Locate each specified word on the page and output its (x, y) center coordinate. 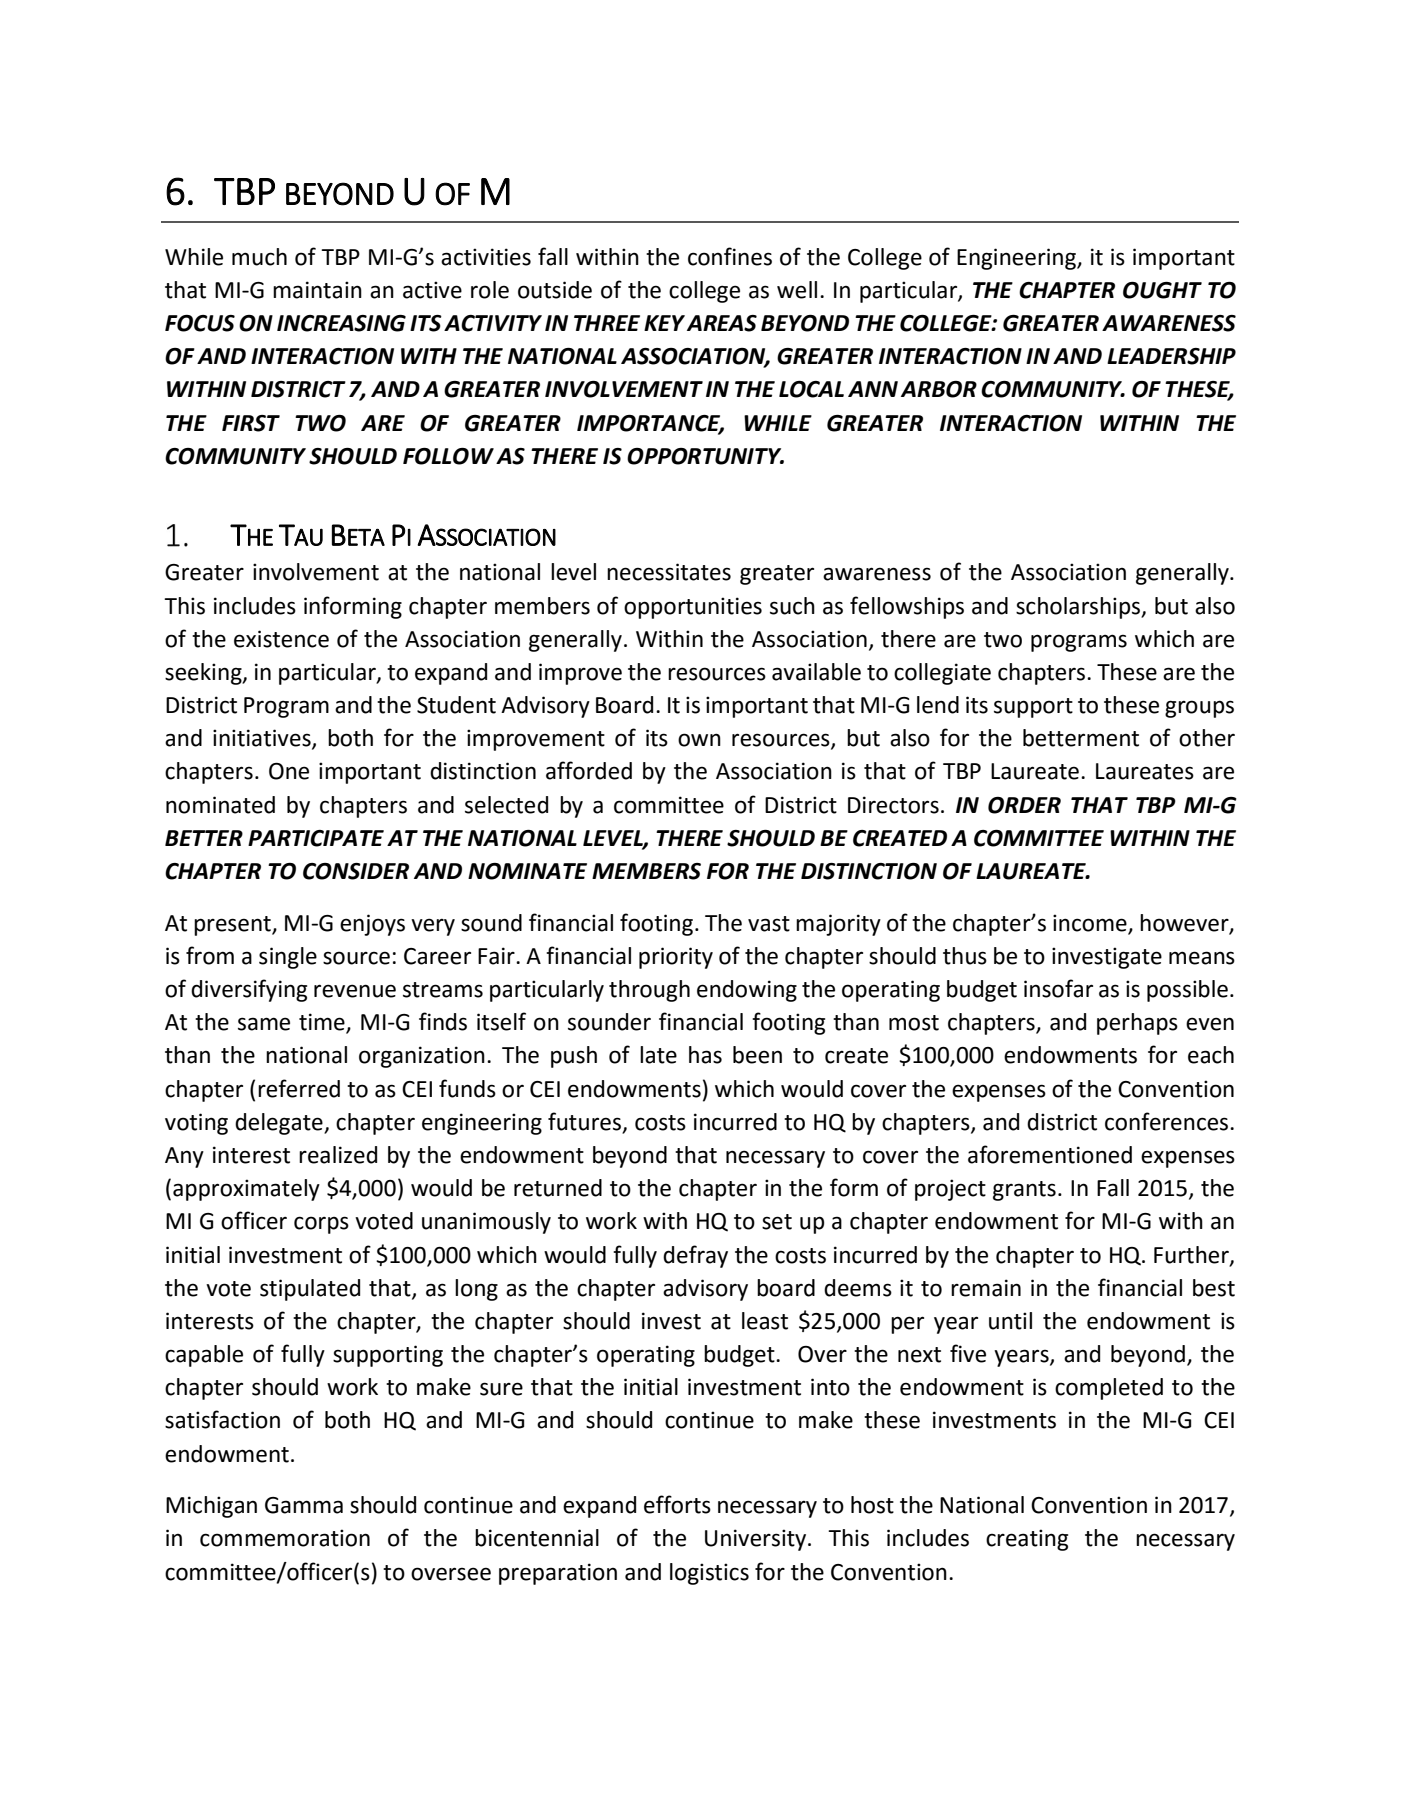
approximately (246, 1190)
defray (695, 1256)
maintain (317, 290)
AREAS (722, 323)
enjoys (372, 925)
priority (676, 958)
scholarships (1079, 608)
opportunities (693, 608)
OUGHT (1162, 290)
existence (281, 639)
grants (1024, 1191)
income (1090, 923)
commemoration (285, 1538)
